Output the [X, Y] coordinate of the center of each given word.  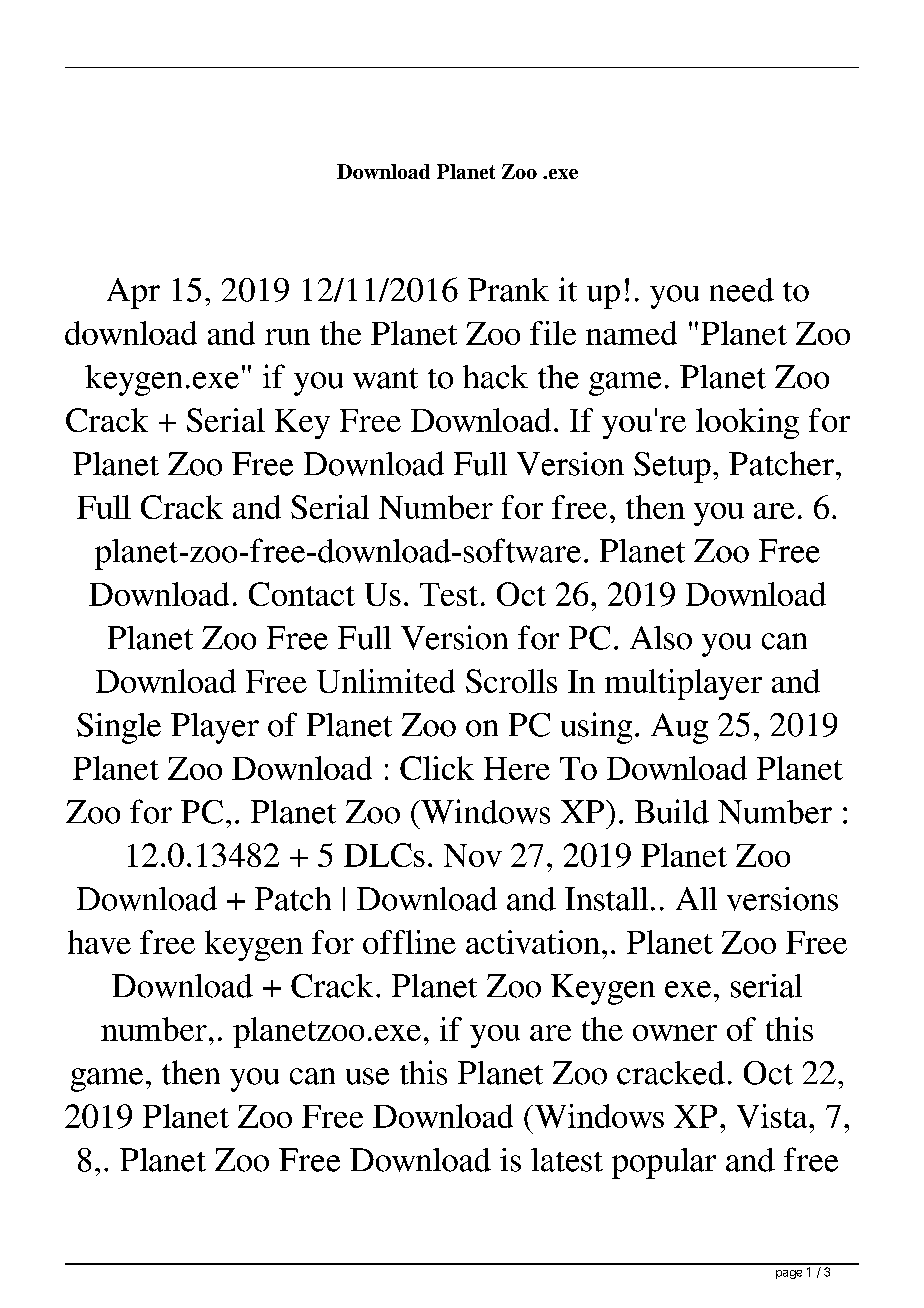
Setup [672, 467]
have [99, 942]
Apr [133, 293]
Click [437, 768]
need [742, 290]
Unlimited [386, 681]
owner [675, 1033]
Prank [508, 290]
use [367, 1076]
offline [409, 942]
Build [672, 811]
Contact [302, 594]
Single [119, 728]
